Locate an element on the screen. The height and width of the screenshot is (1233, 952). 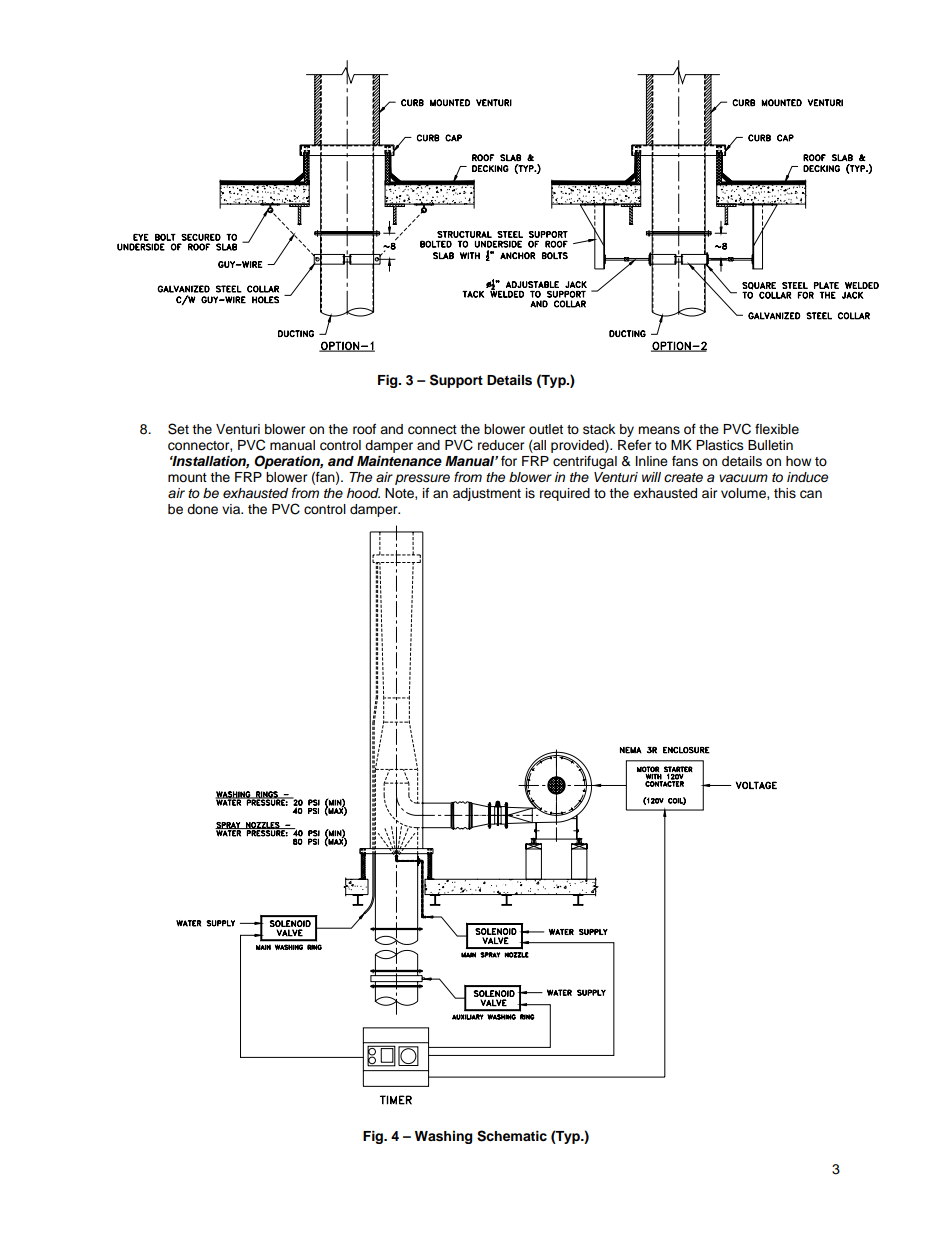
required is located at coordinates (565, 494).
